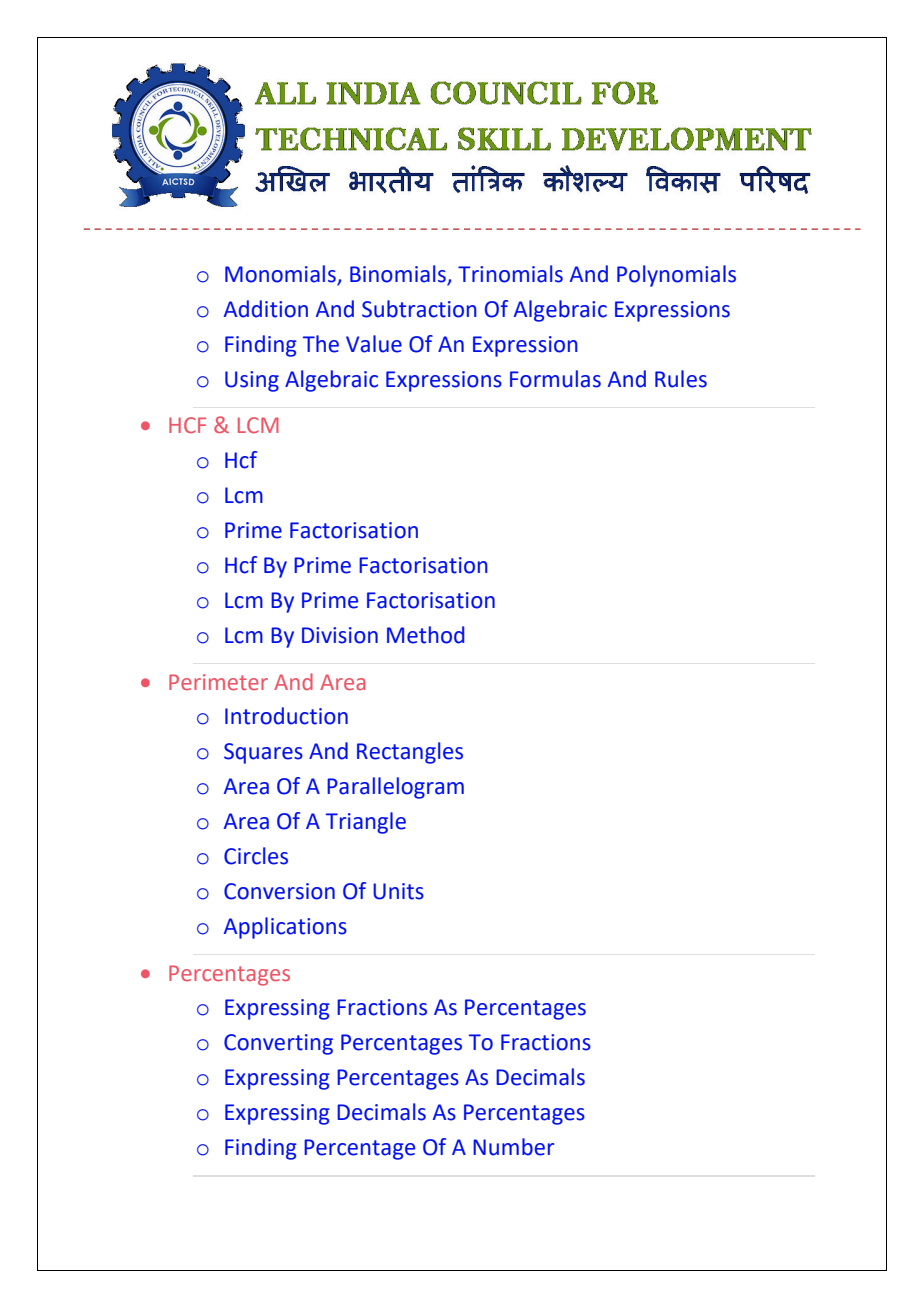  Describe the element at coordinates (425, 635) in the image. I see `Method` at that location.
